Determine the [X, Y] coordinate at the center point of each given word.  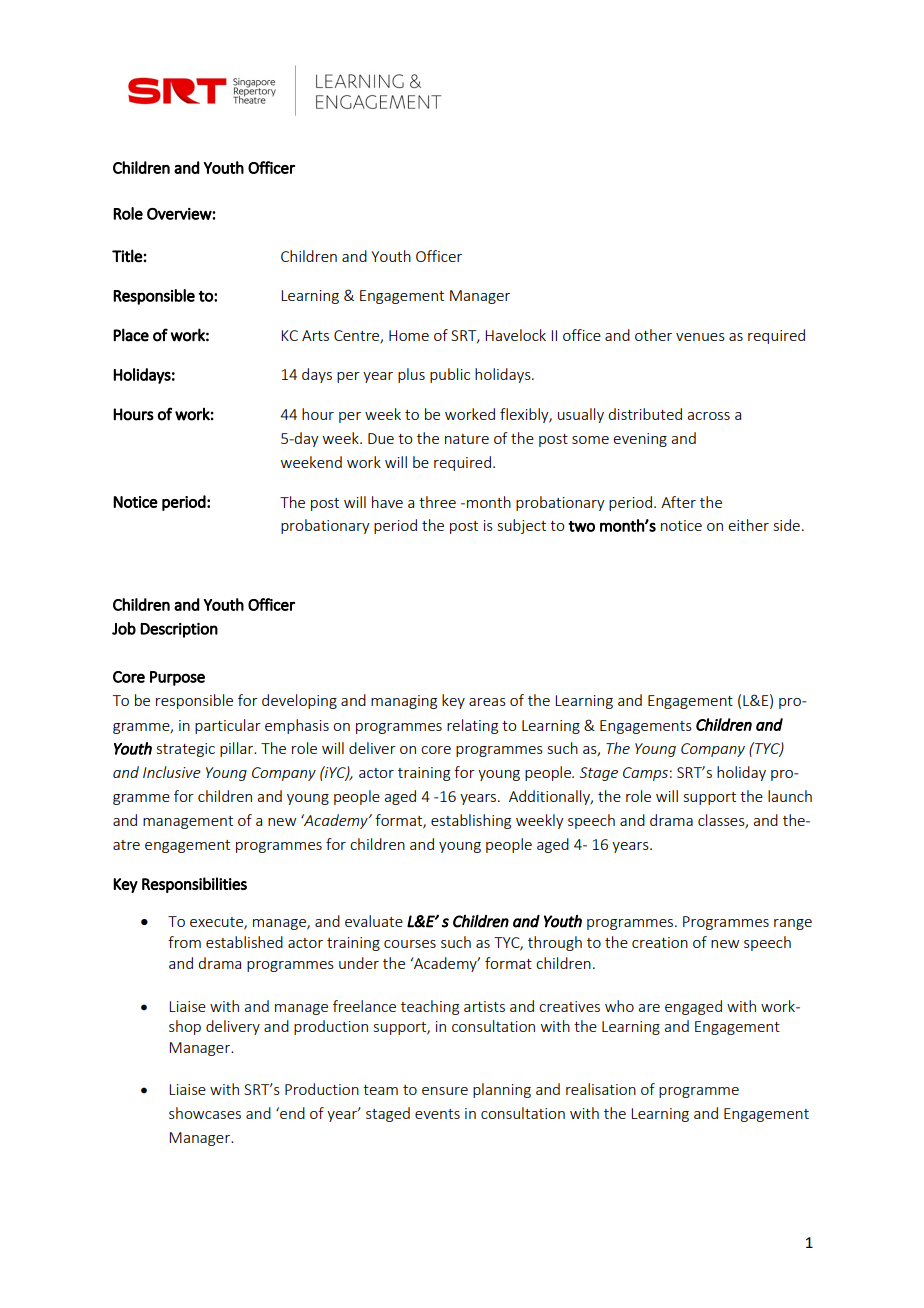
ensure [445, 1091]
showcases [205, 1113]
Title [127, 256]
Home [409, 335]
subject [522, 526]
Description [179, 630]
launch [790, 796]
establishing [471, 821]
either [748, 525]
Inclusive [172, 772]
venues [700, 337]
